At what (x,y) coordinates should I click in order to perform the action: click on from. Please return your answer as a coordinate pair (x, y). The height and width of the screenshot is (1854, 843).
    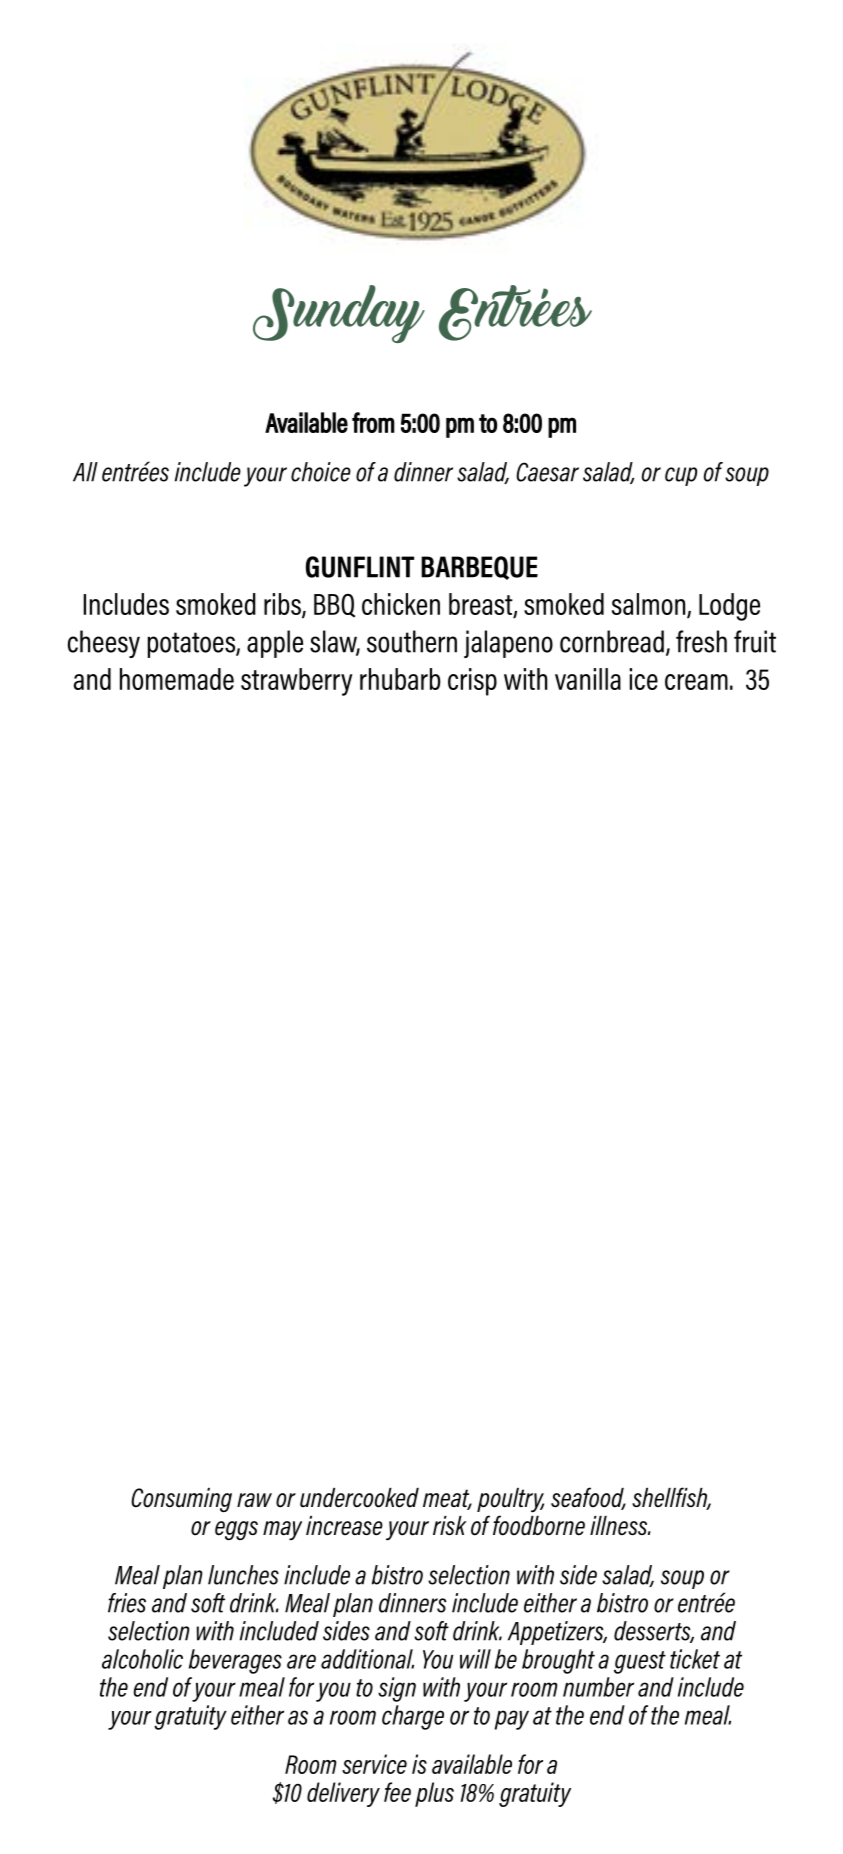
    Looking at the image, I should click on (373, 422).
